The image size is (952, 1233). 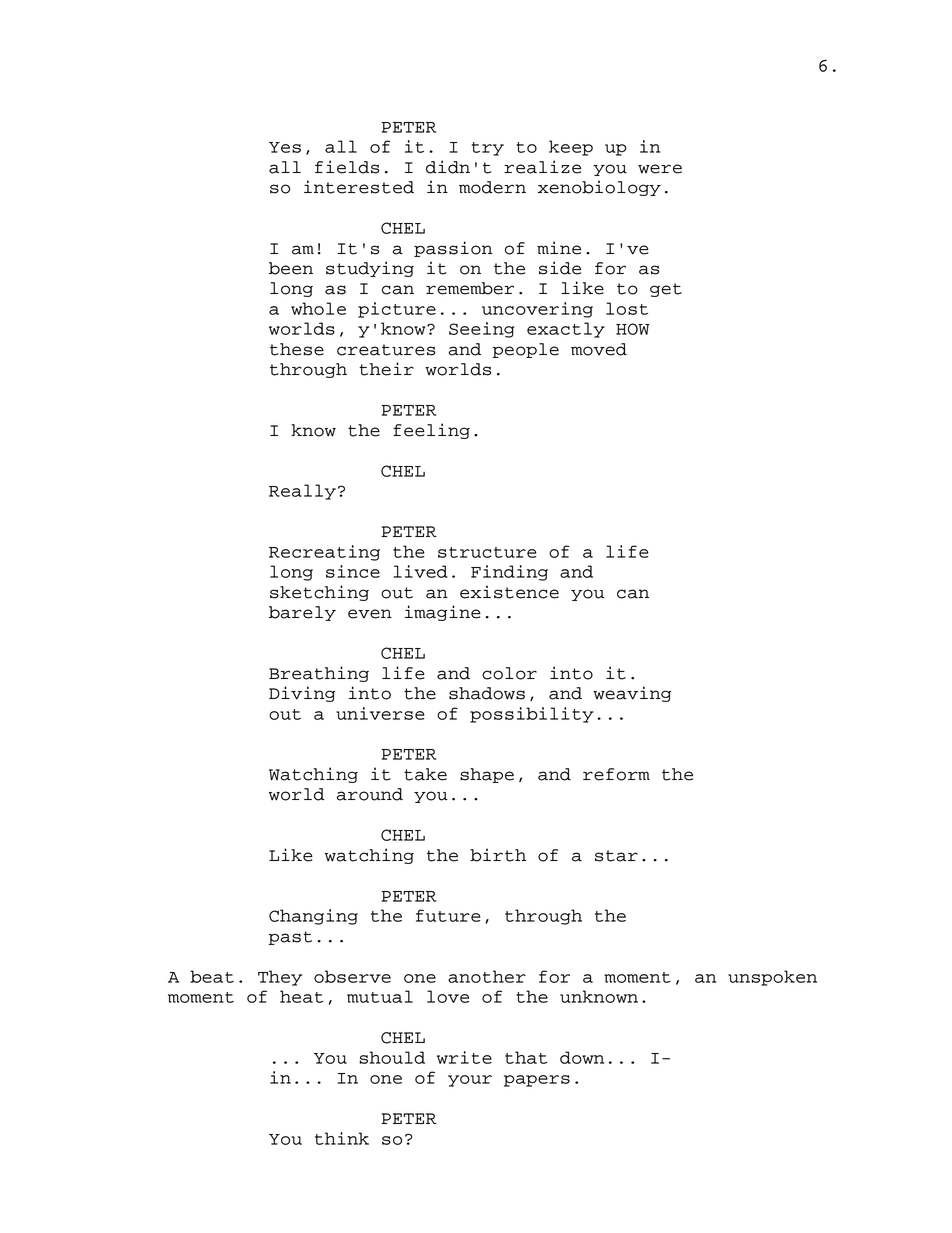 I want to click on think, so click(x=342, y=1138).
